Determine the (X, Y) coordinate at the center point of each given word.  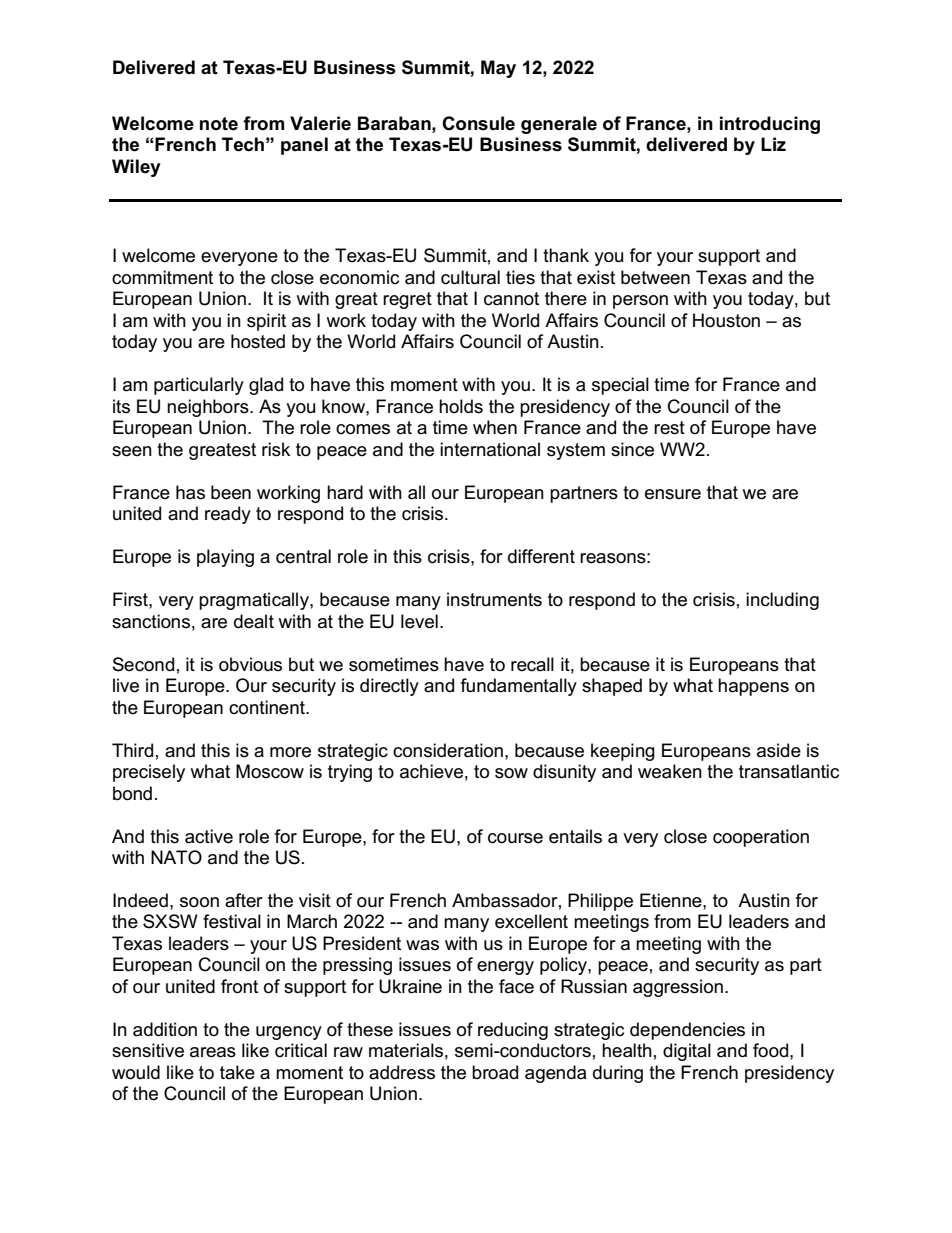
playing (225, 558)
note (219, 124)
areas (213, 1052)
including (782, 601)
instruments (494, 599)
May (498, 69)
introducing (770, 125)
